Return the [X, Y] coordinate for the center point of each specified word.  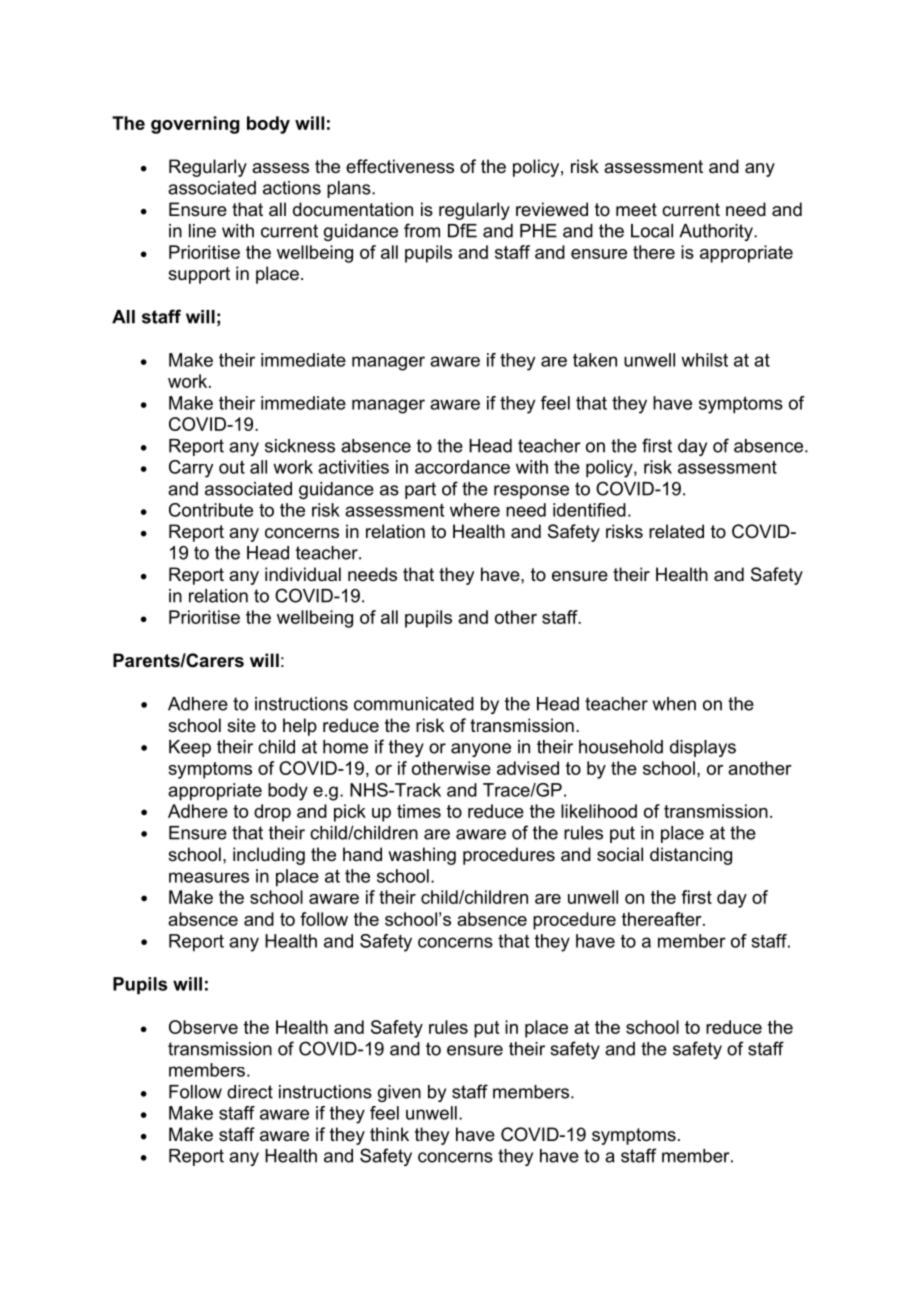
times [419, 811]
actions [292, 188]
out [232, 467]
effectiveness [400, 166]
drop [272, 813]
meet [636, 210]
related [676, 531]
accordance [462, 467]
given [399, 1093]
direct [250, 1092]
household [621, 747]
